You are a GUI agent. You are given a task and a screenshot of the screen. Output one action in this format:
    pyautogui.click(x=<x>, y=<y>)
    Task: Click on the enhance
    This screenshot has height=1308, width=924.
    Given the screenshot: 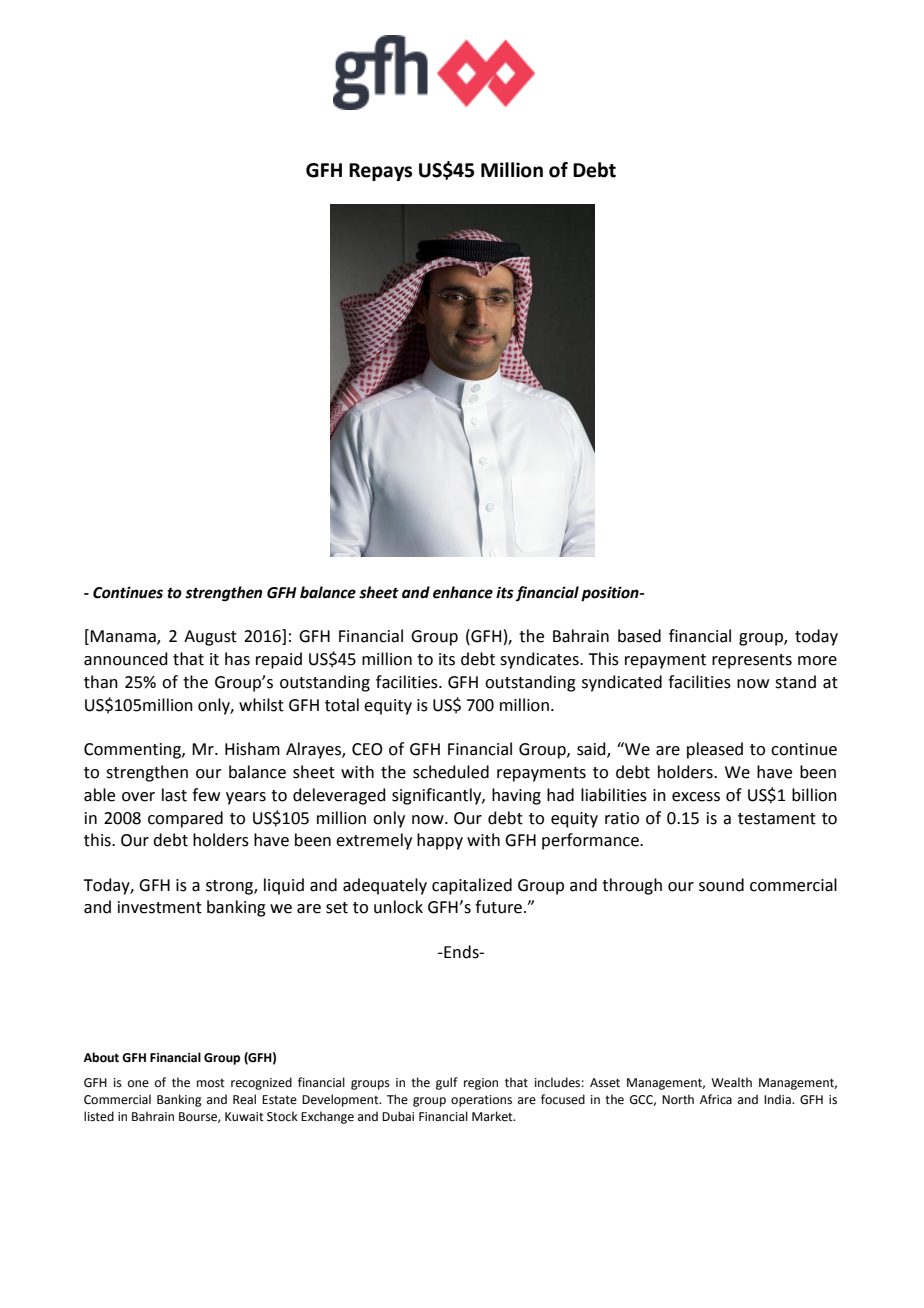 What is the action you would take?
    pyautogui.click(x=463, y=592)
